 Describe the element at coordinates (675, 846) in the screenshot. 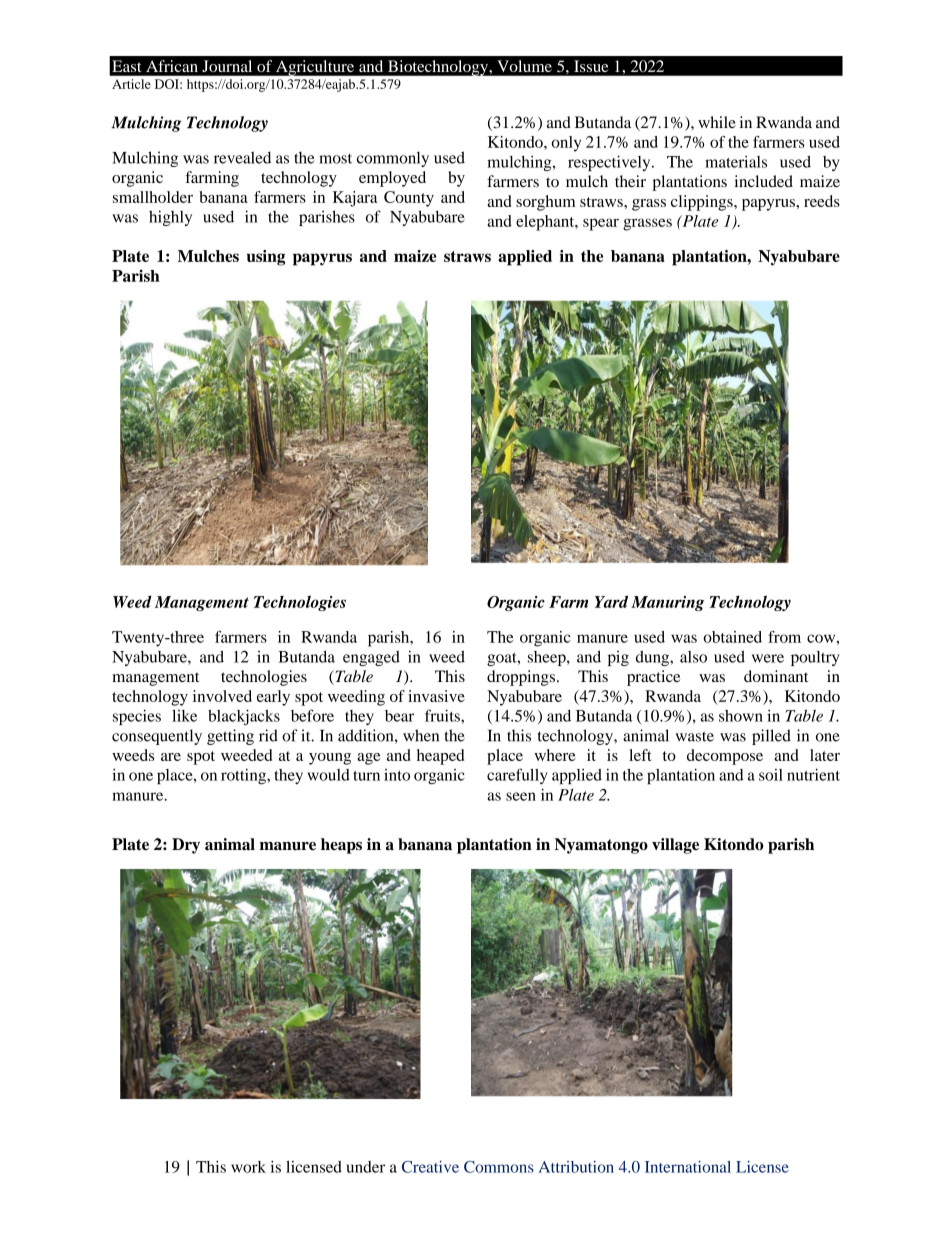

I see `village` at that location.
